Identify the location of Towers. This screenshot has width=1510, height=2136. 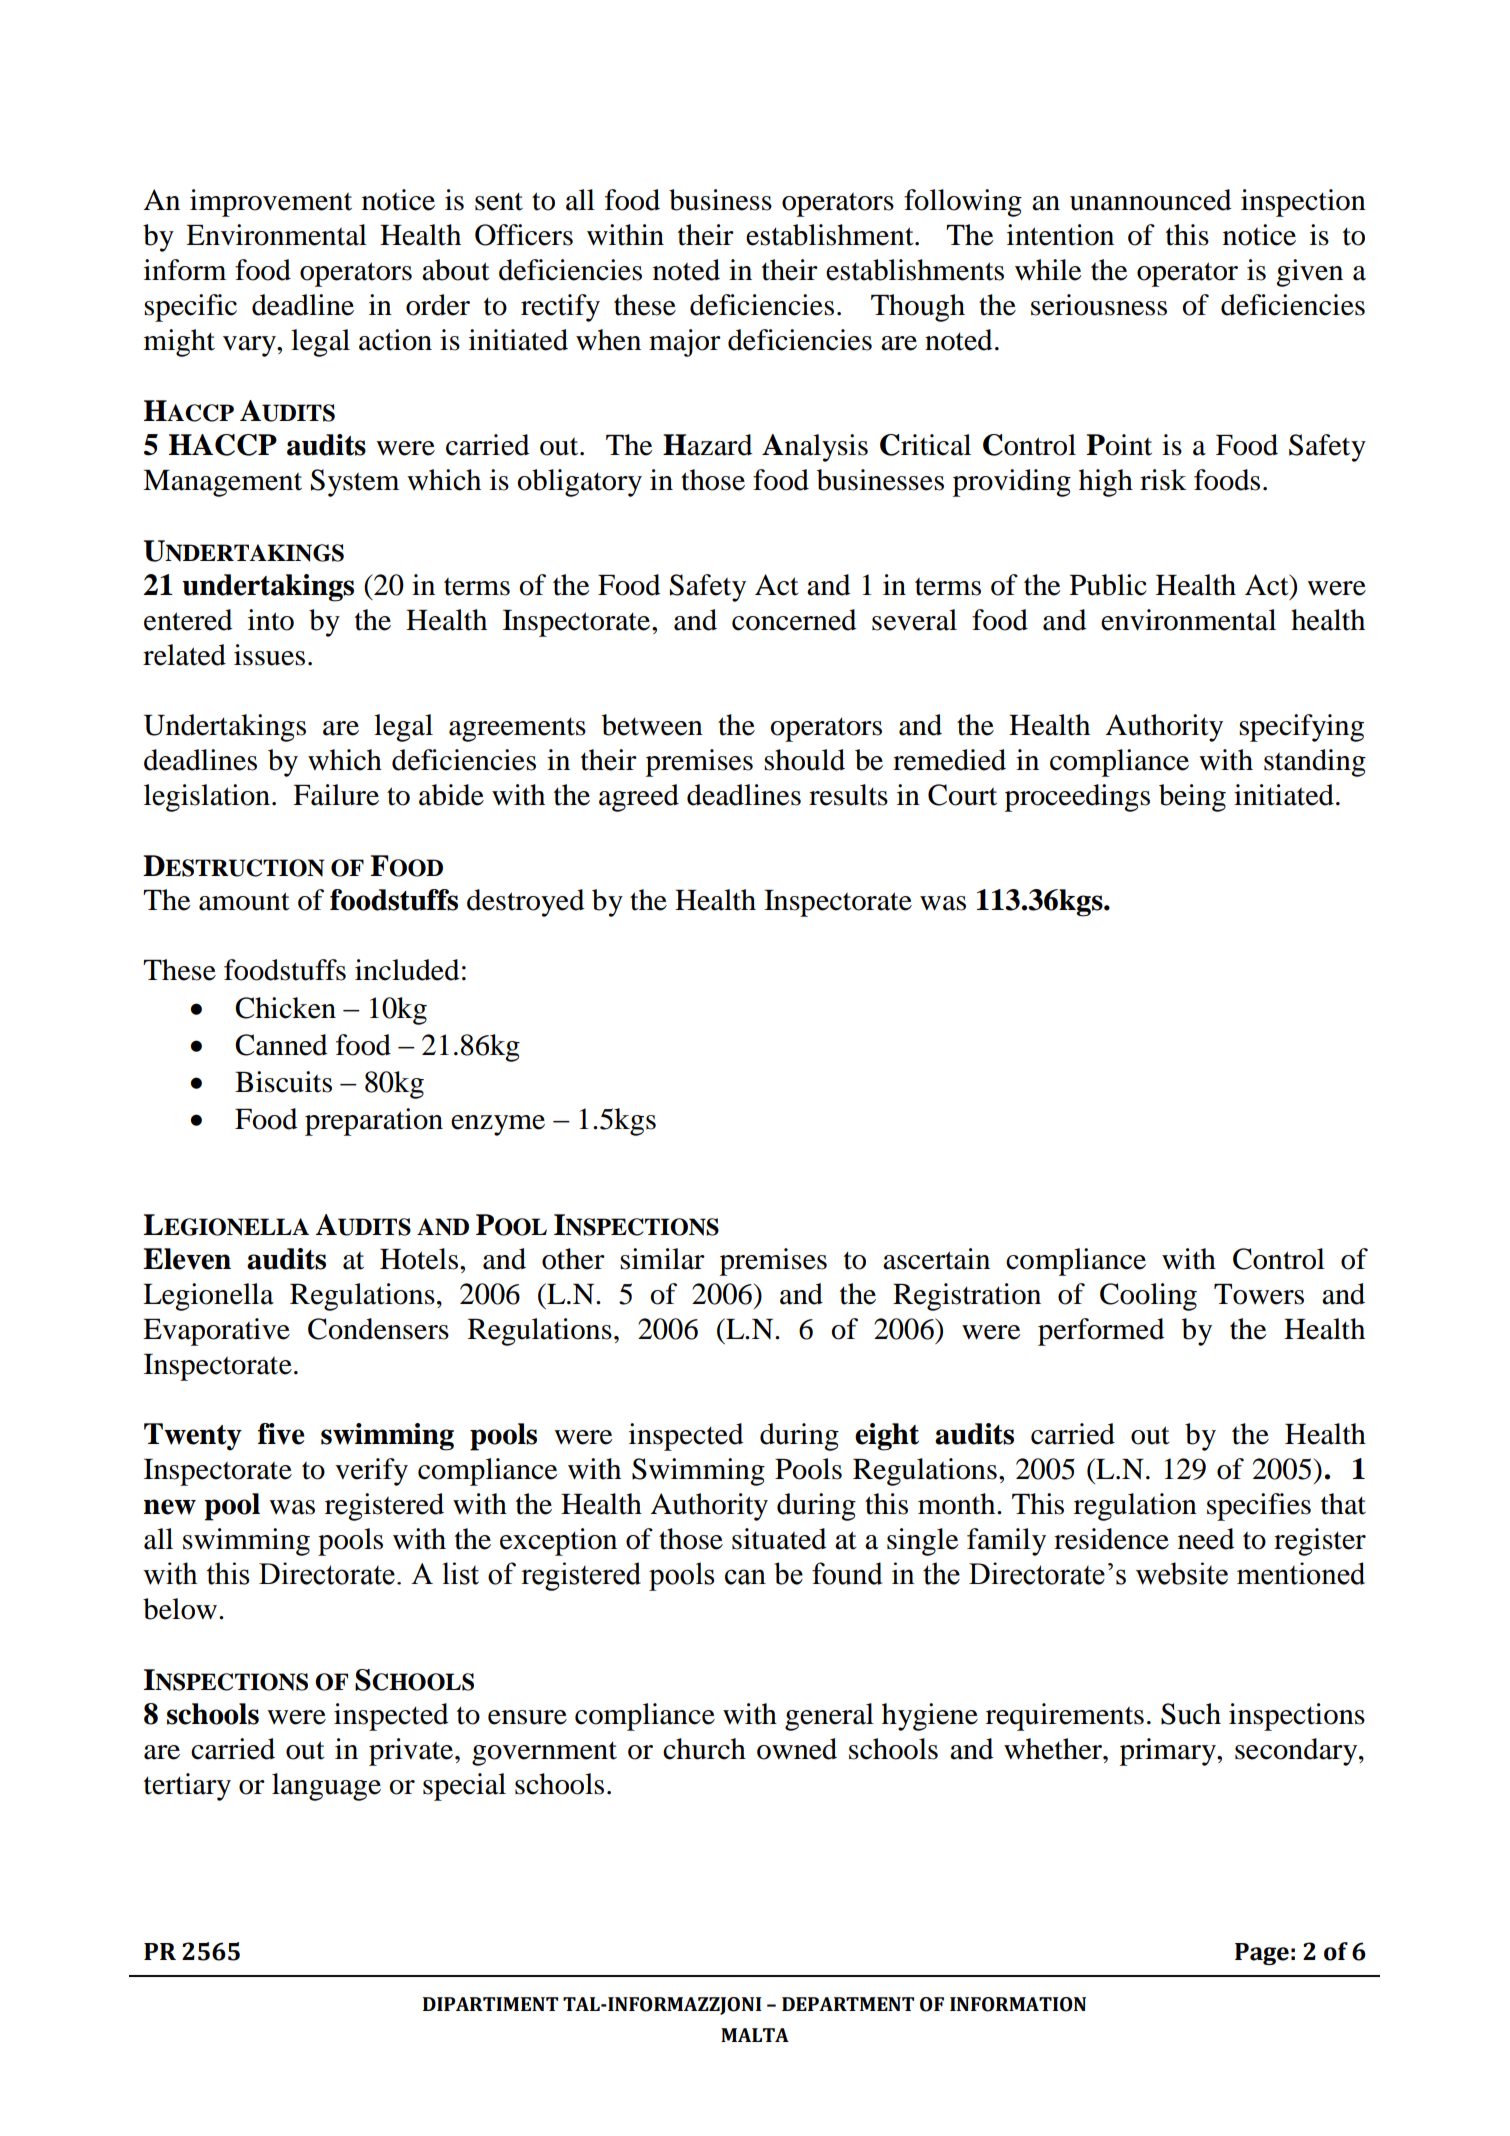
(1259, 1294).
